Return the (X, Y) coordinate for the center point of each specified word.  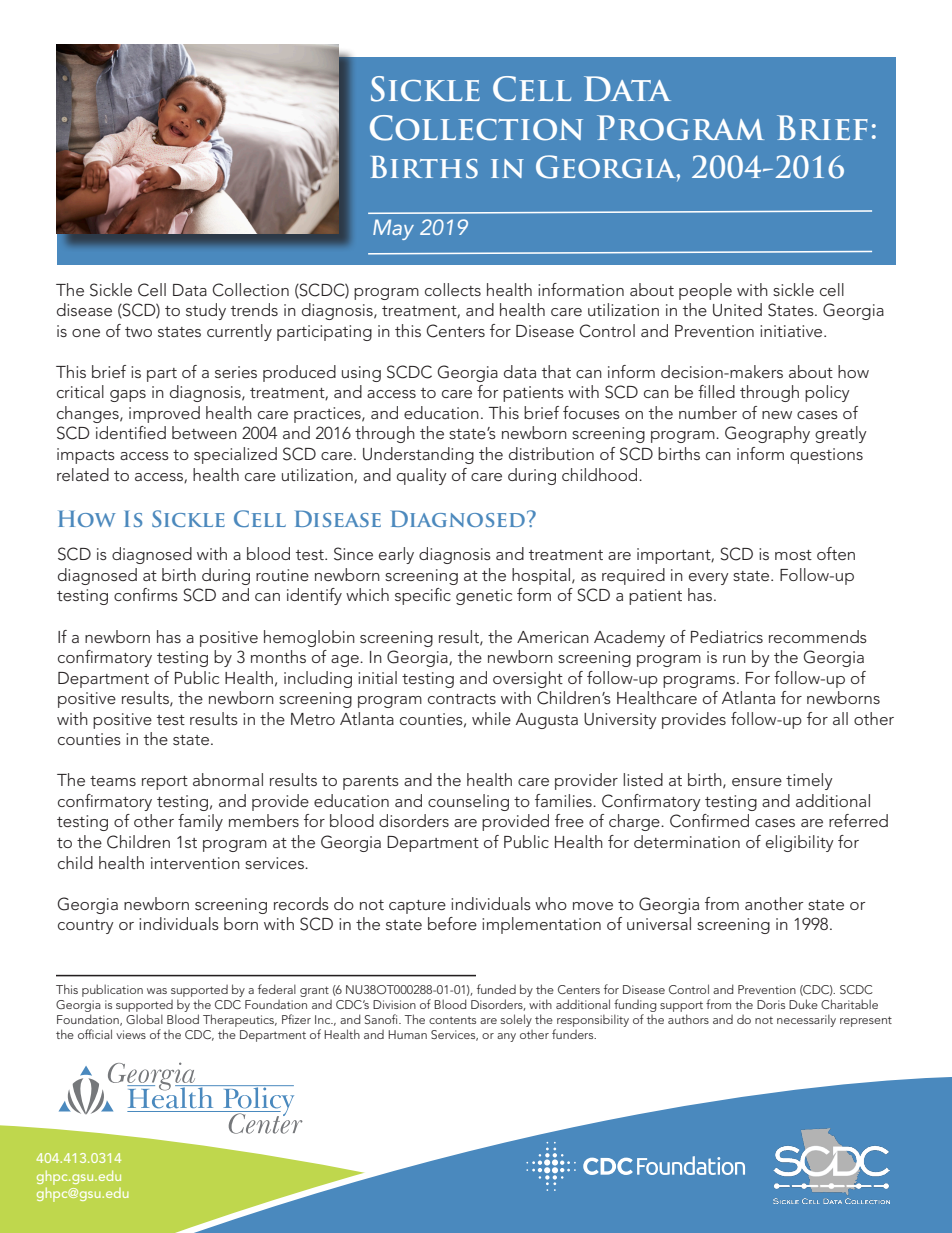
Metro (313, 719)
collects (453, 289)
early (396, 555)
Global (144, 1019)
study (206, 311)
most (793, 555)
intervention (195, 863)
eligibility (800, 843)
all (840, 718)
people (705, 291)
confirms (146, 594)
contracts (462, 699)
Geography (767, 434)
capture (417, 907)
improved (164, 414)
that (556, 371)
